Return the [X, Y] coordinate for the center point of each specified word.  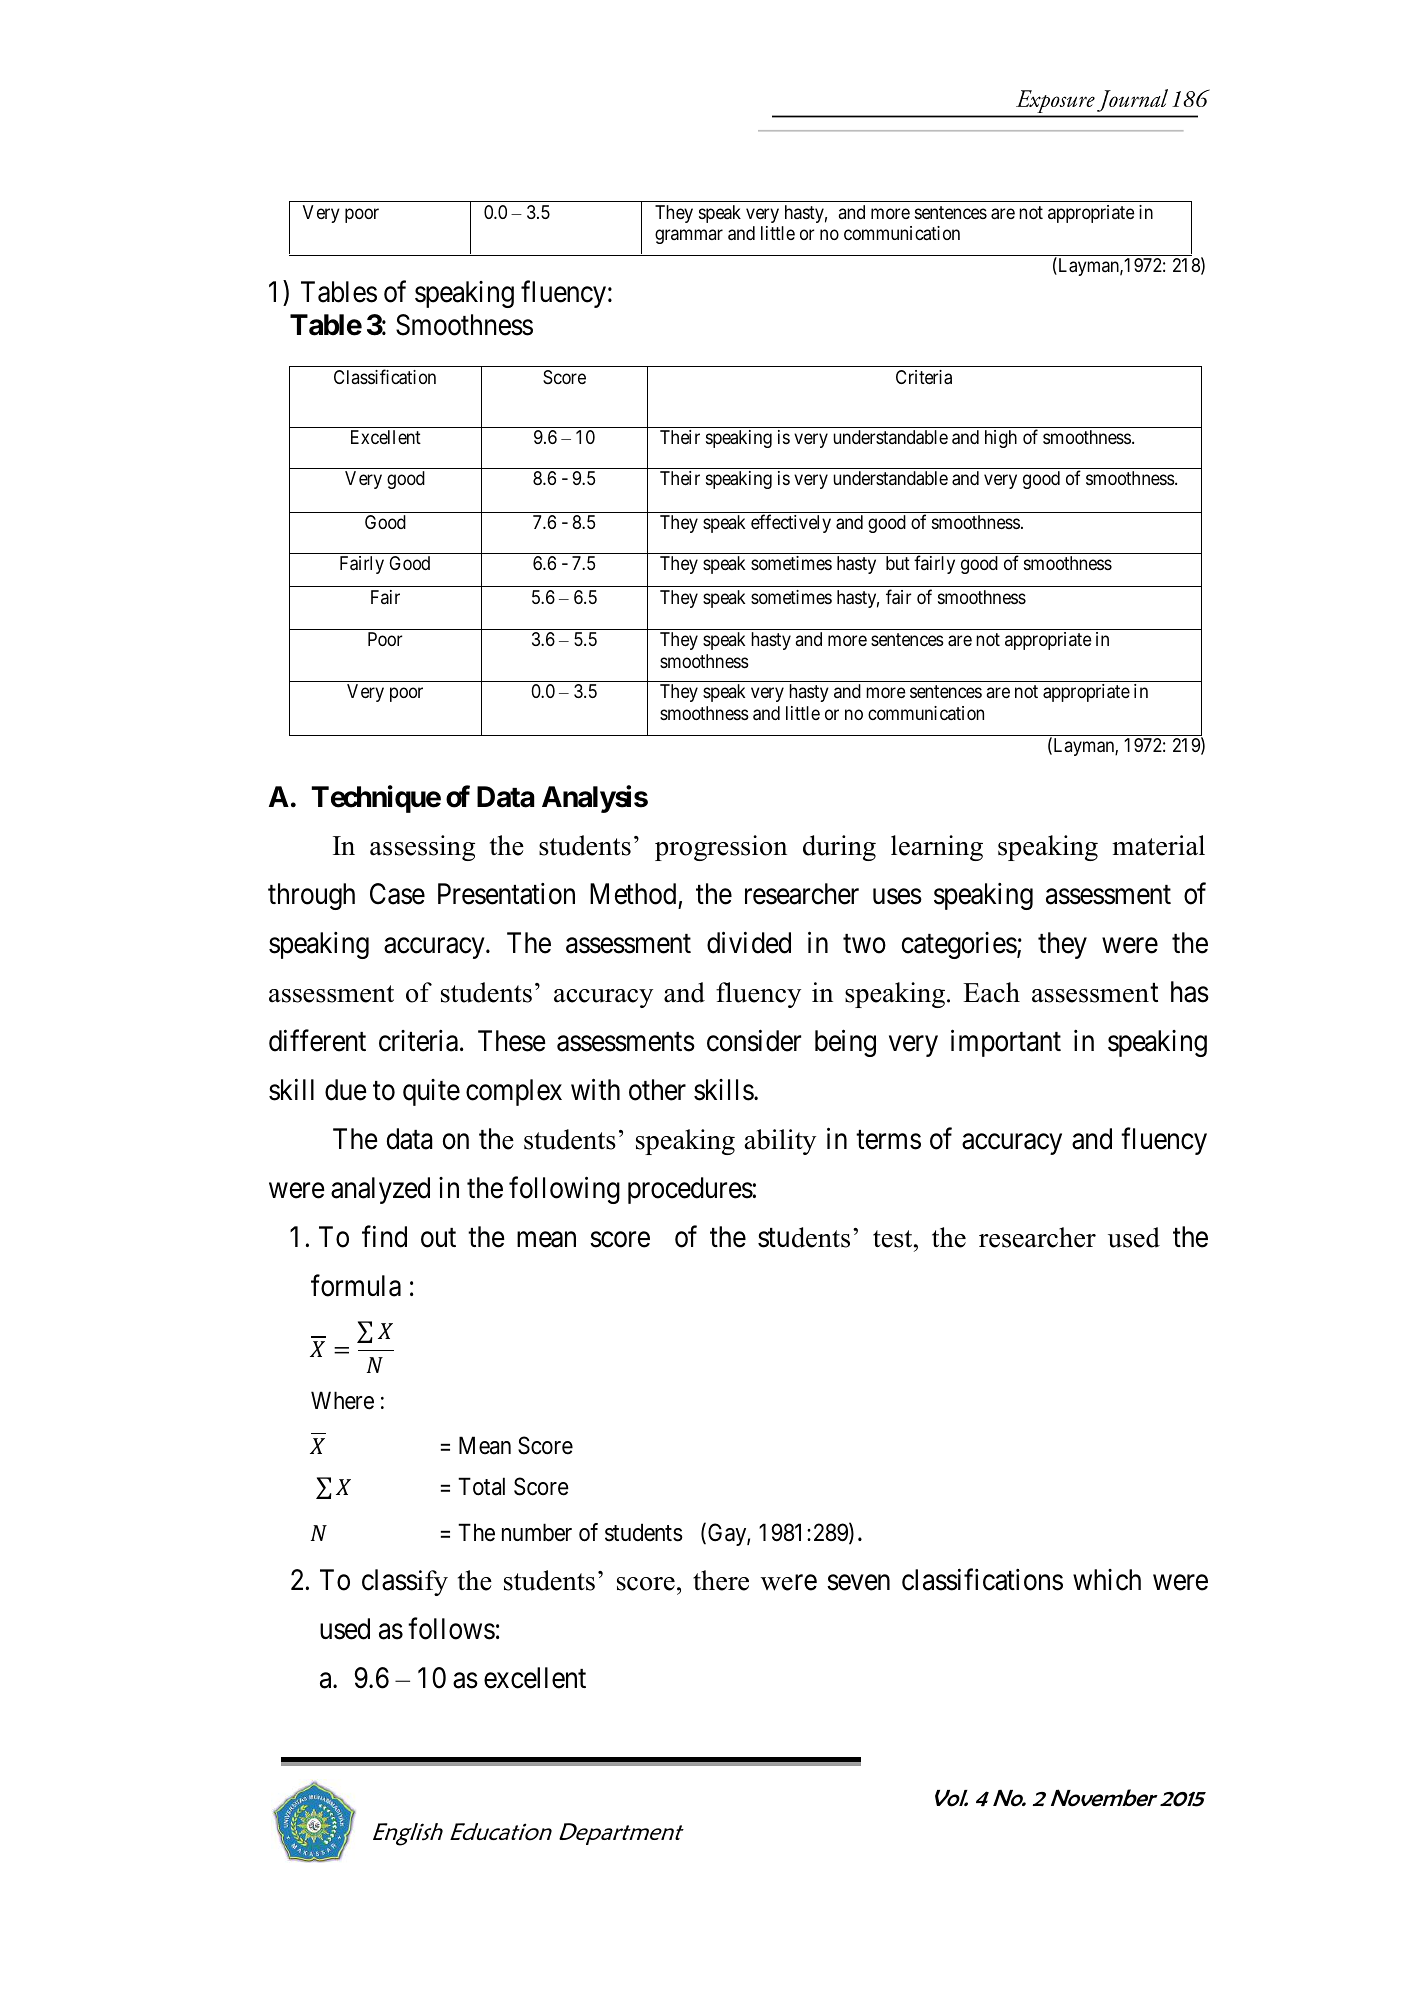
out [438, 1238]
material [1158, 845]
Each [991, 992]
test [894, 1239]
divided [749, 943]
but [898, 563]
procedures [690, 1190]
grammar [689, 237]
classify [405, 1582]
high [1001, 439]
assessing [422, 848]
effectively [791, 523]
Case [397, 894]
